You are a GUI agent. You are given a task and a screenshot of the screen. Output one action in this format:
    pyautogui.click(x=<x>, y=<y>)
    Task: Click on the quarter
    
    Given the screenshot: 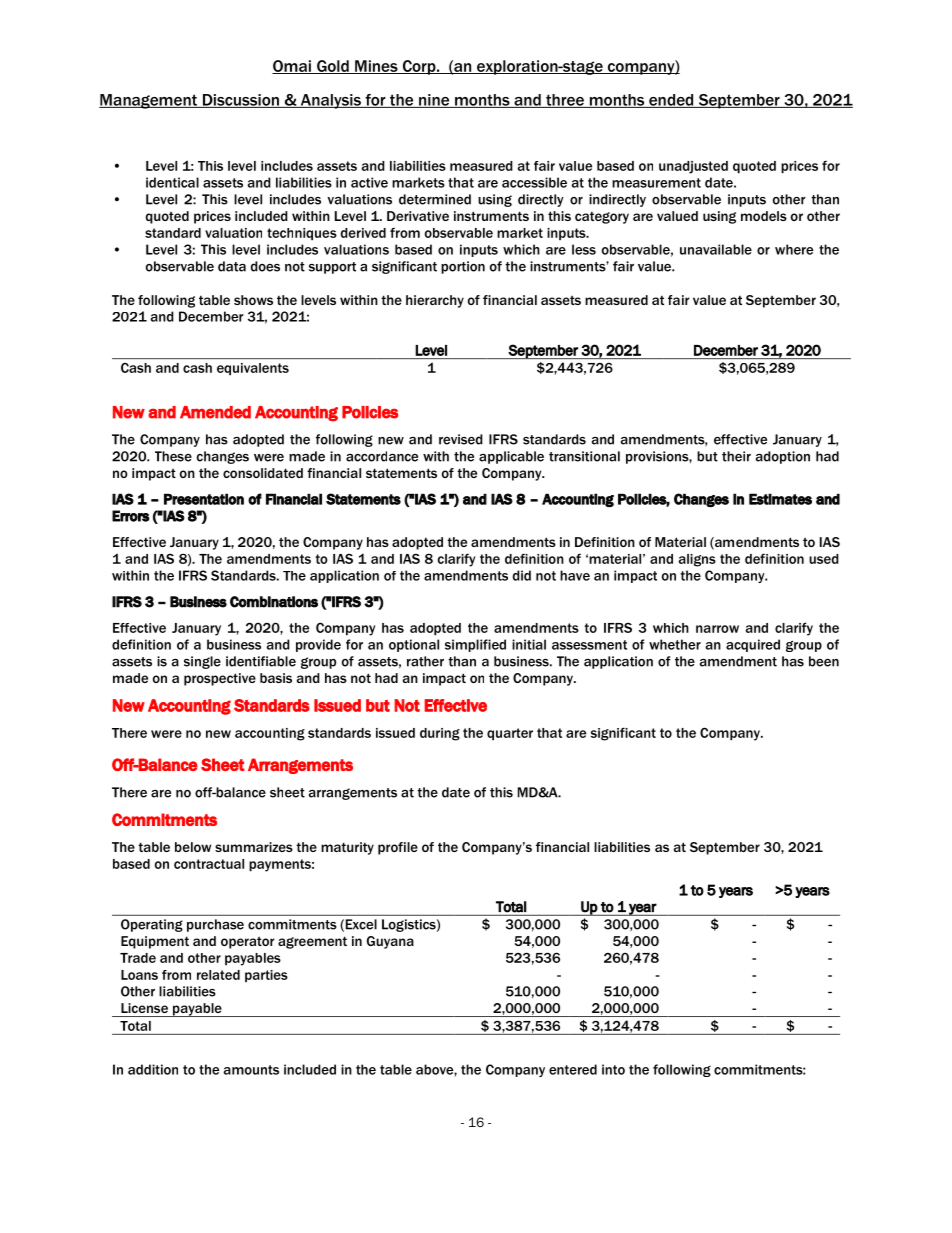 What is the action you would take?
    pyautogui.click(x=510, y=734)
